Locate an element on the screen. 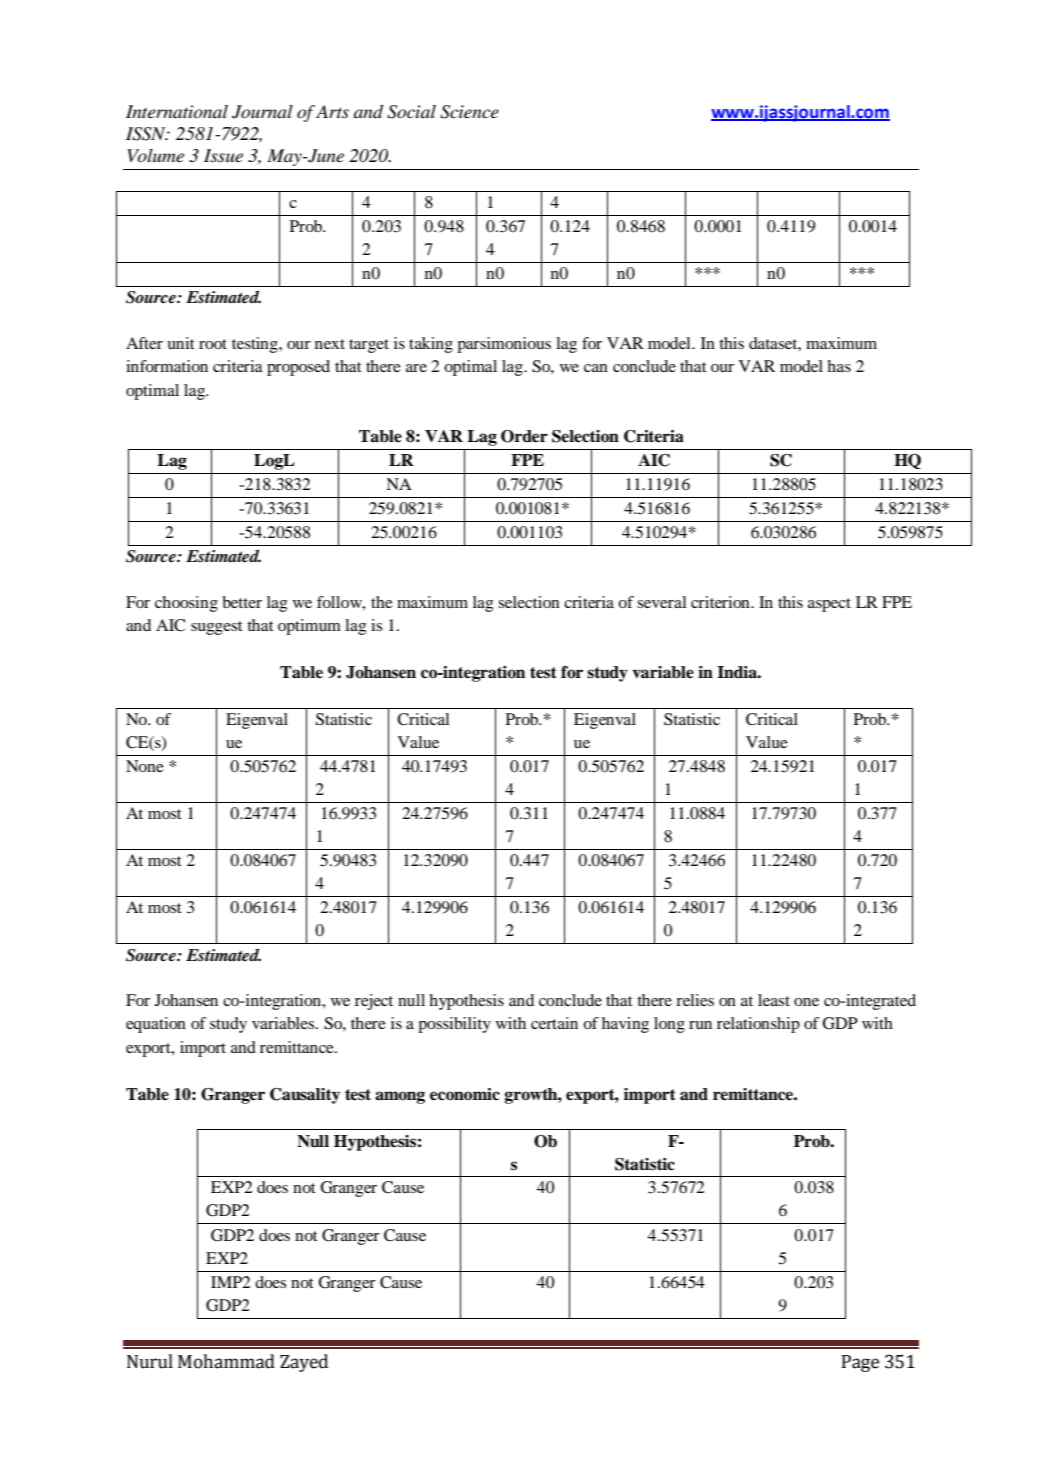 The width and height of the screenshot is (1042, 1472). Science is located at coordinates (469, 112).
